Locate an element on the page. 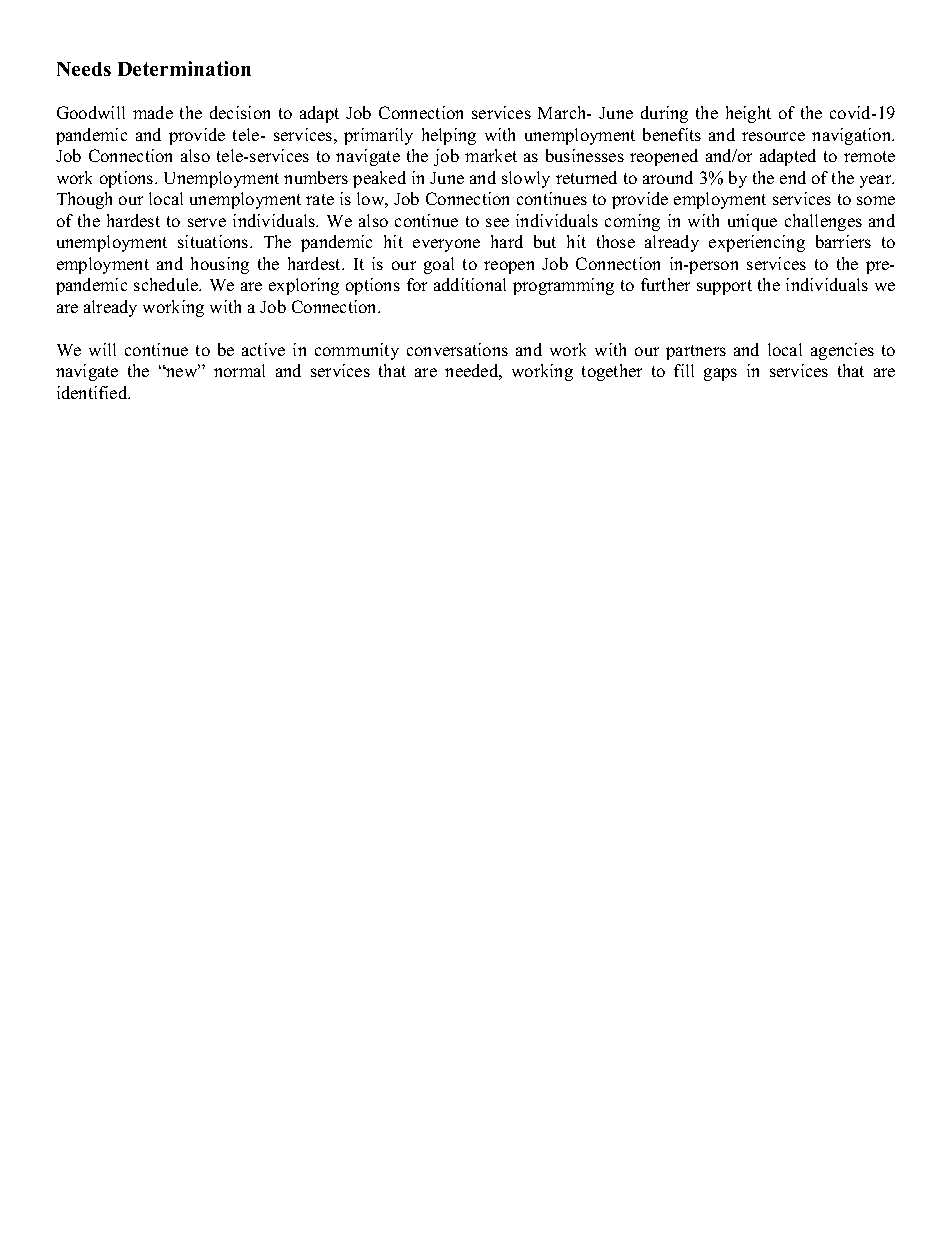 This page has width=952, height=1233. additional is located at coordinates (470, 284).
